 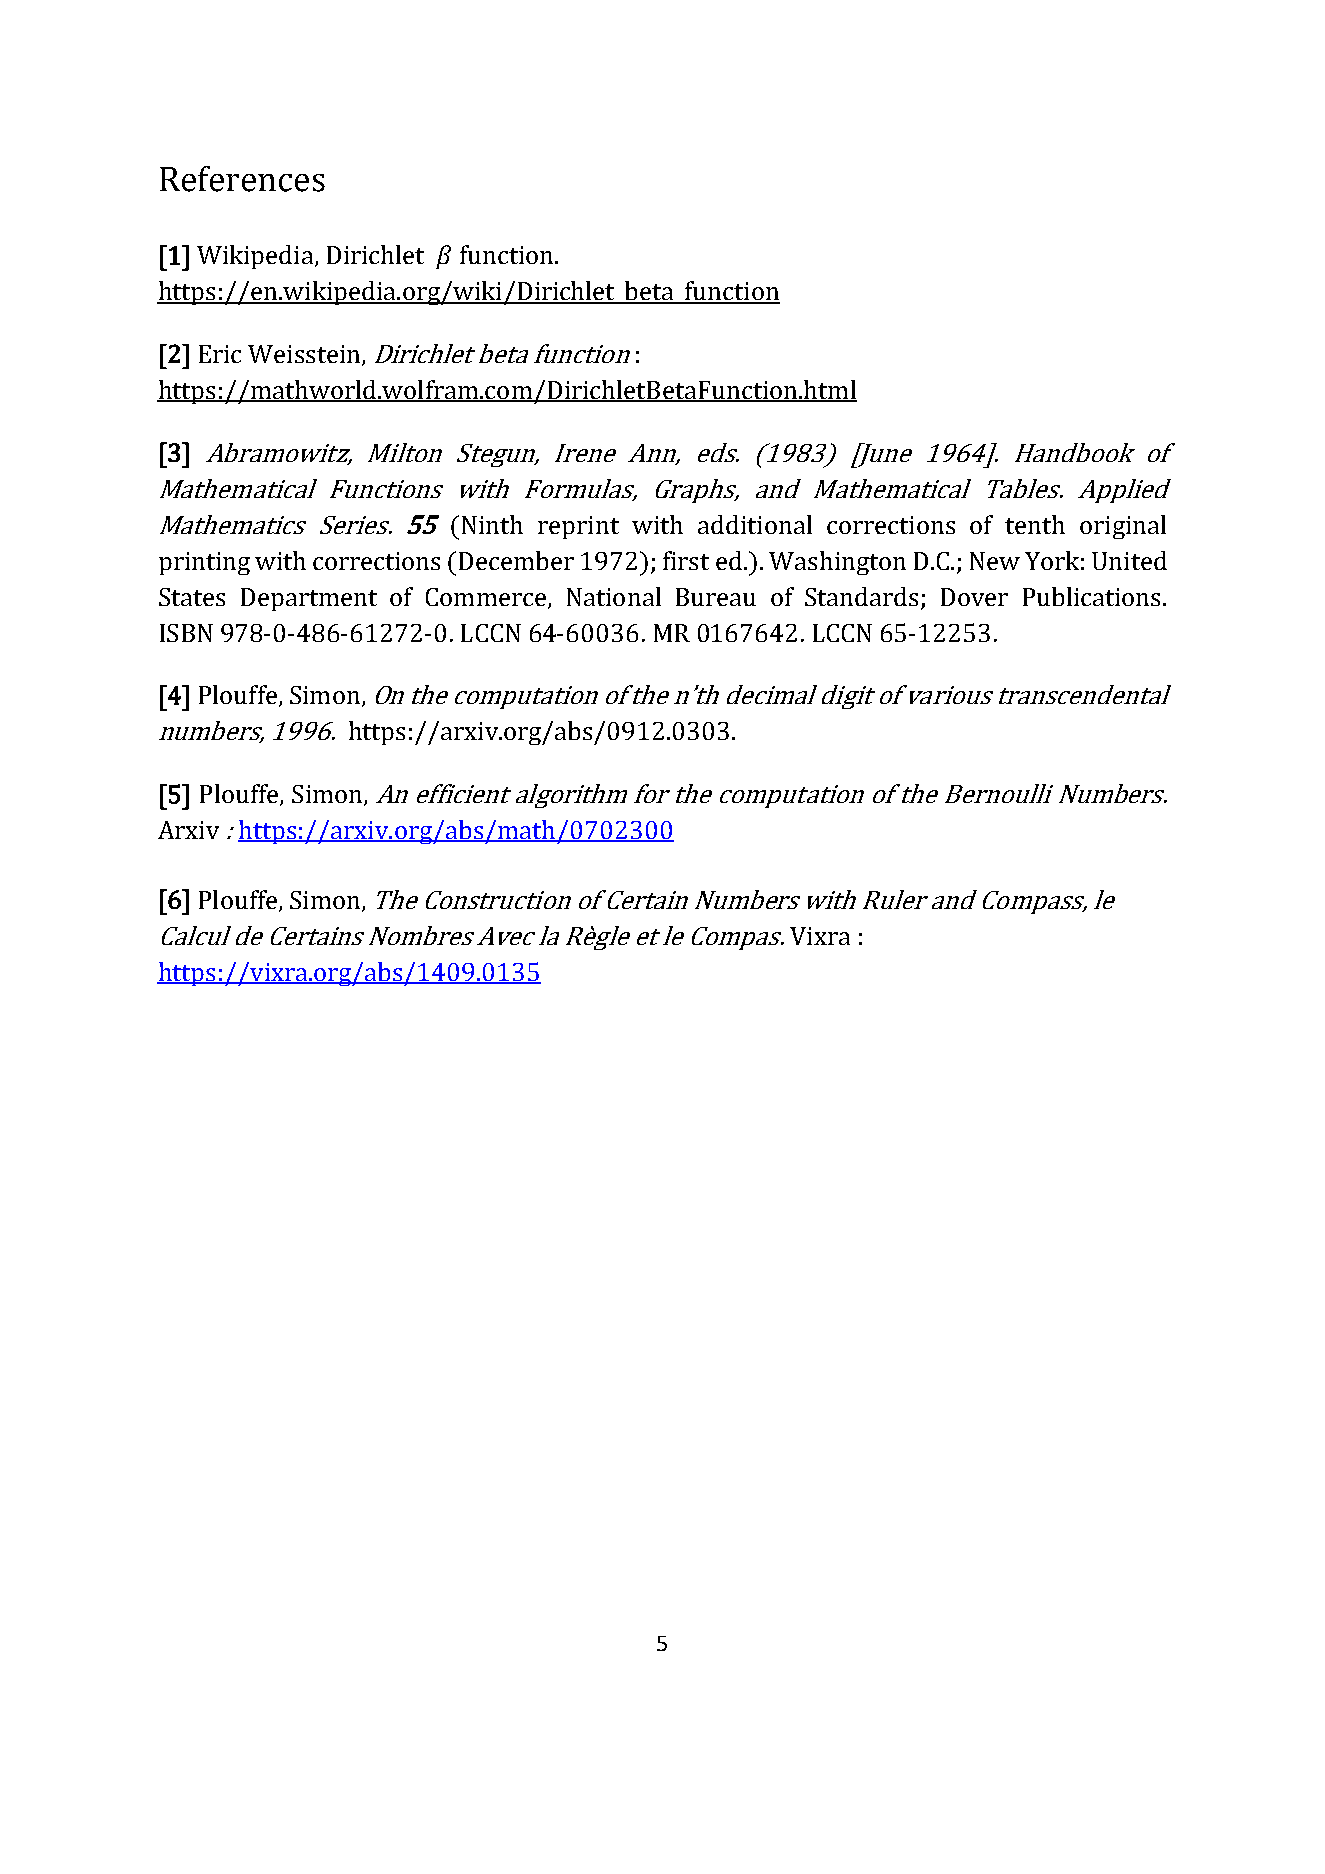 What do you see at coordinates (614, 596) in the screenshot?
I see `National` at bounding box center [614, 596].
